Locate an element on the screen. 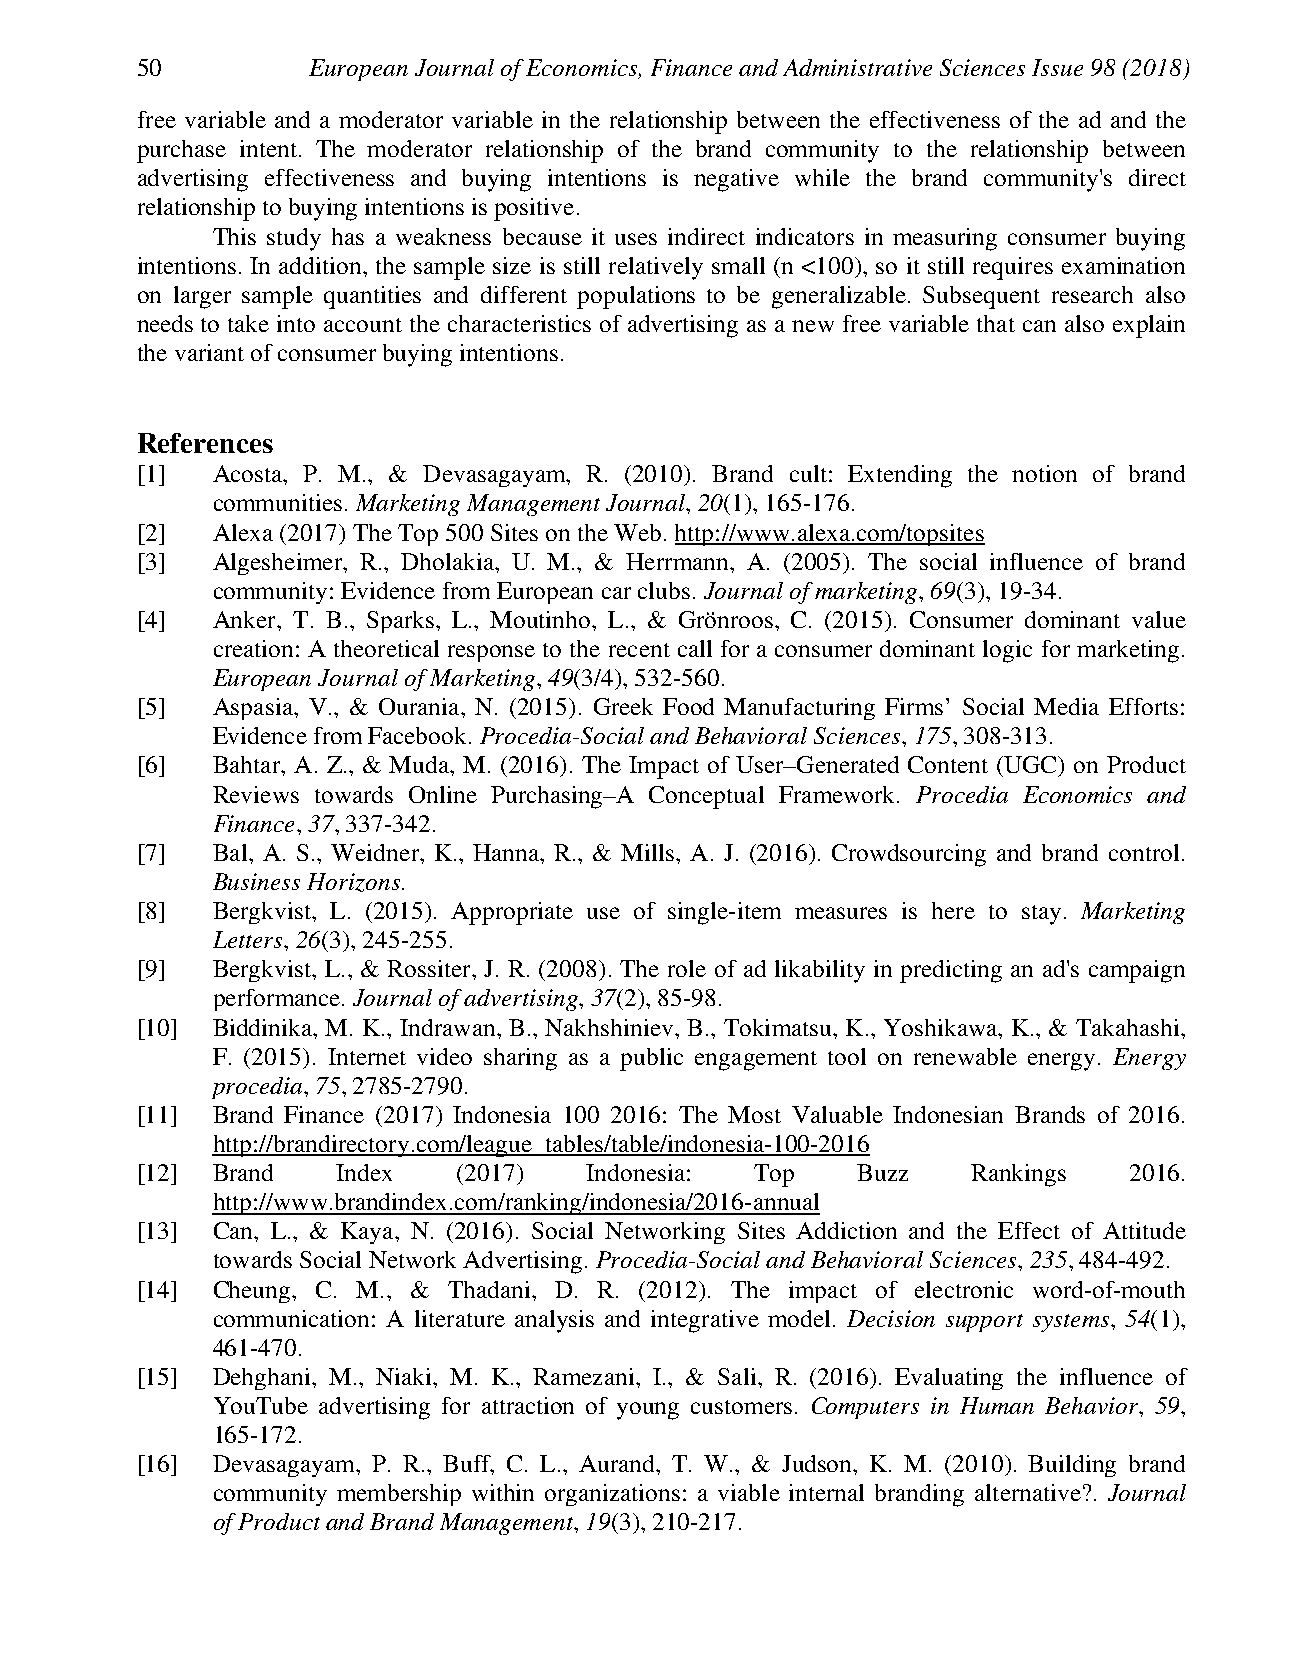 This screenshot has width=1291, height=1671. Building is located at coordinates (1072, 1466).
